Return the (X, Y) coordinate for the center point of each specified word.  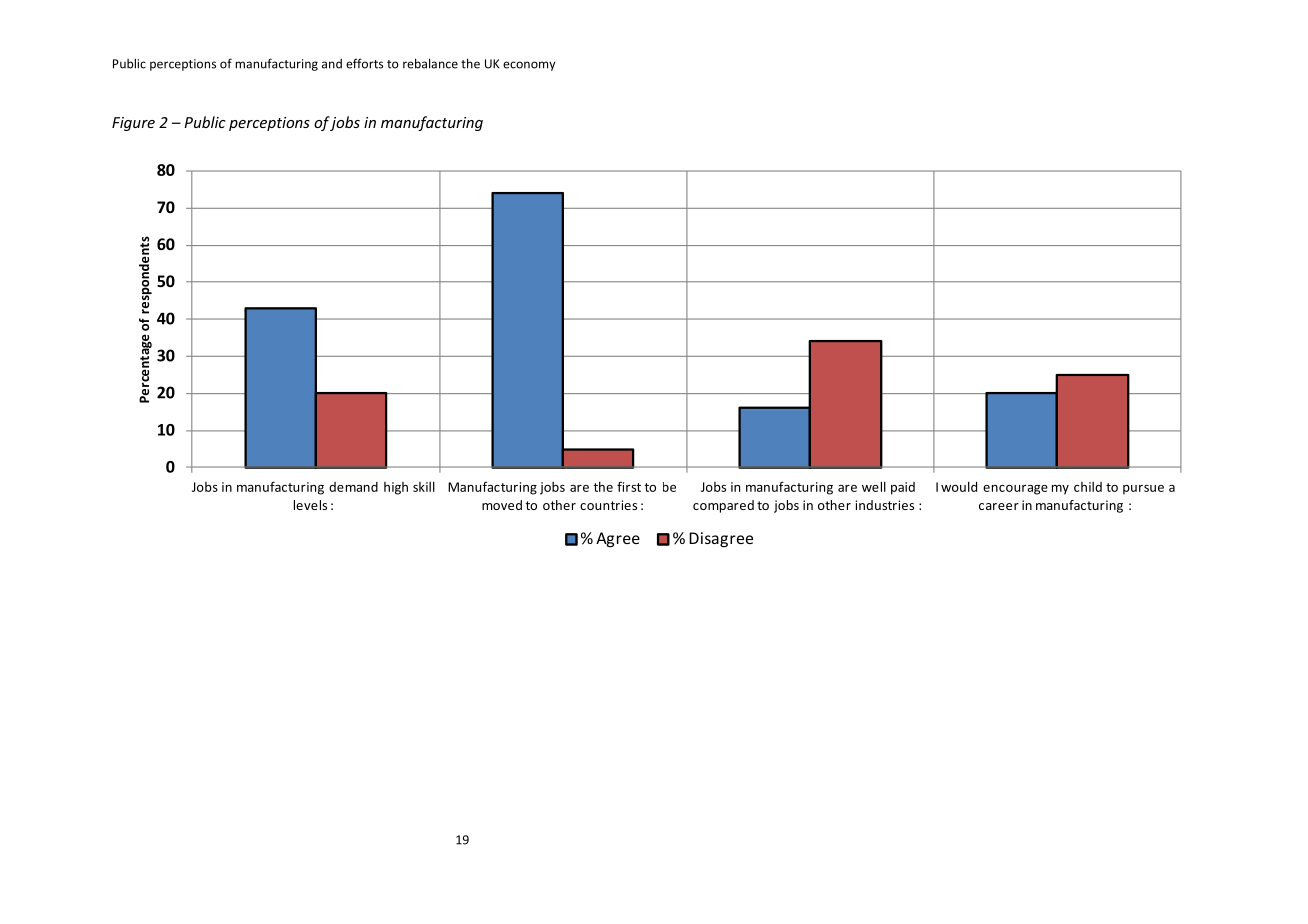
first (629, 486)
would (959, 487)
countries (608, 505)
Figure (133, 124)
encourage (1015, 490)
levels (310, 505)
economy (529, 66)
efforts (364, 63)
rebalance (430, 63)
